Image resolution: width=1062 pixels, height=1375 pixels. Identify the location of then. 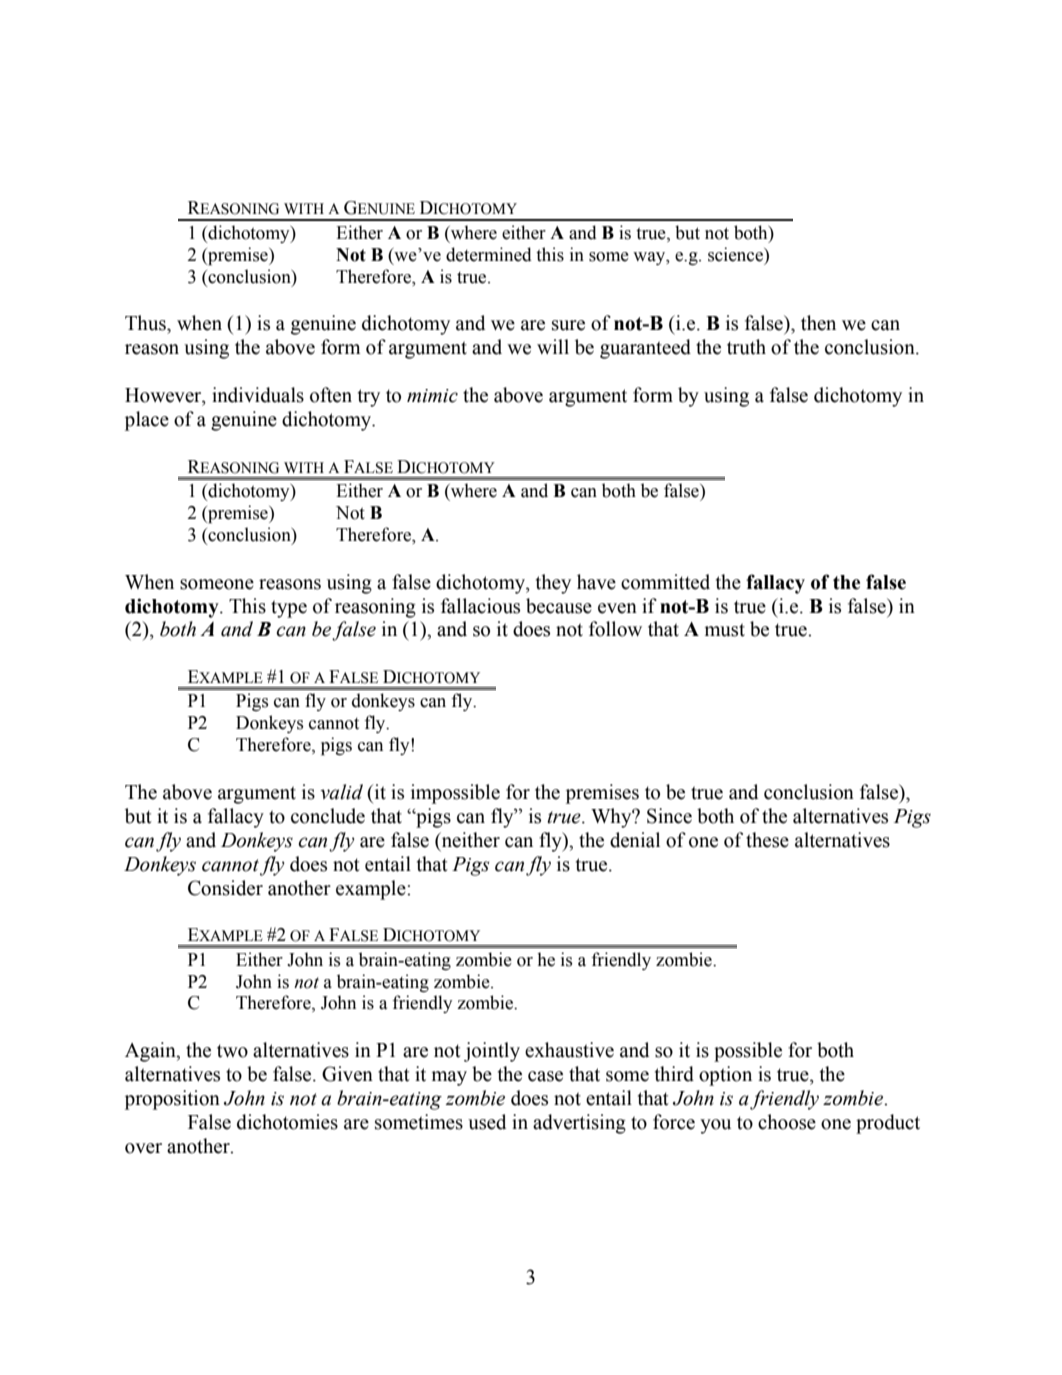
(818, 323).
